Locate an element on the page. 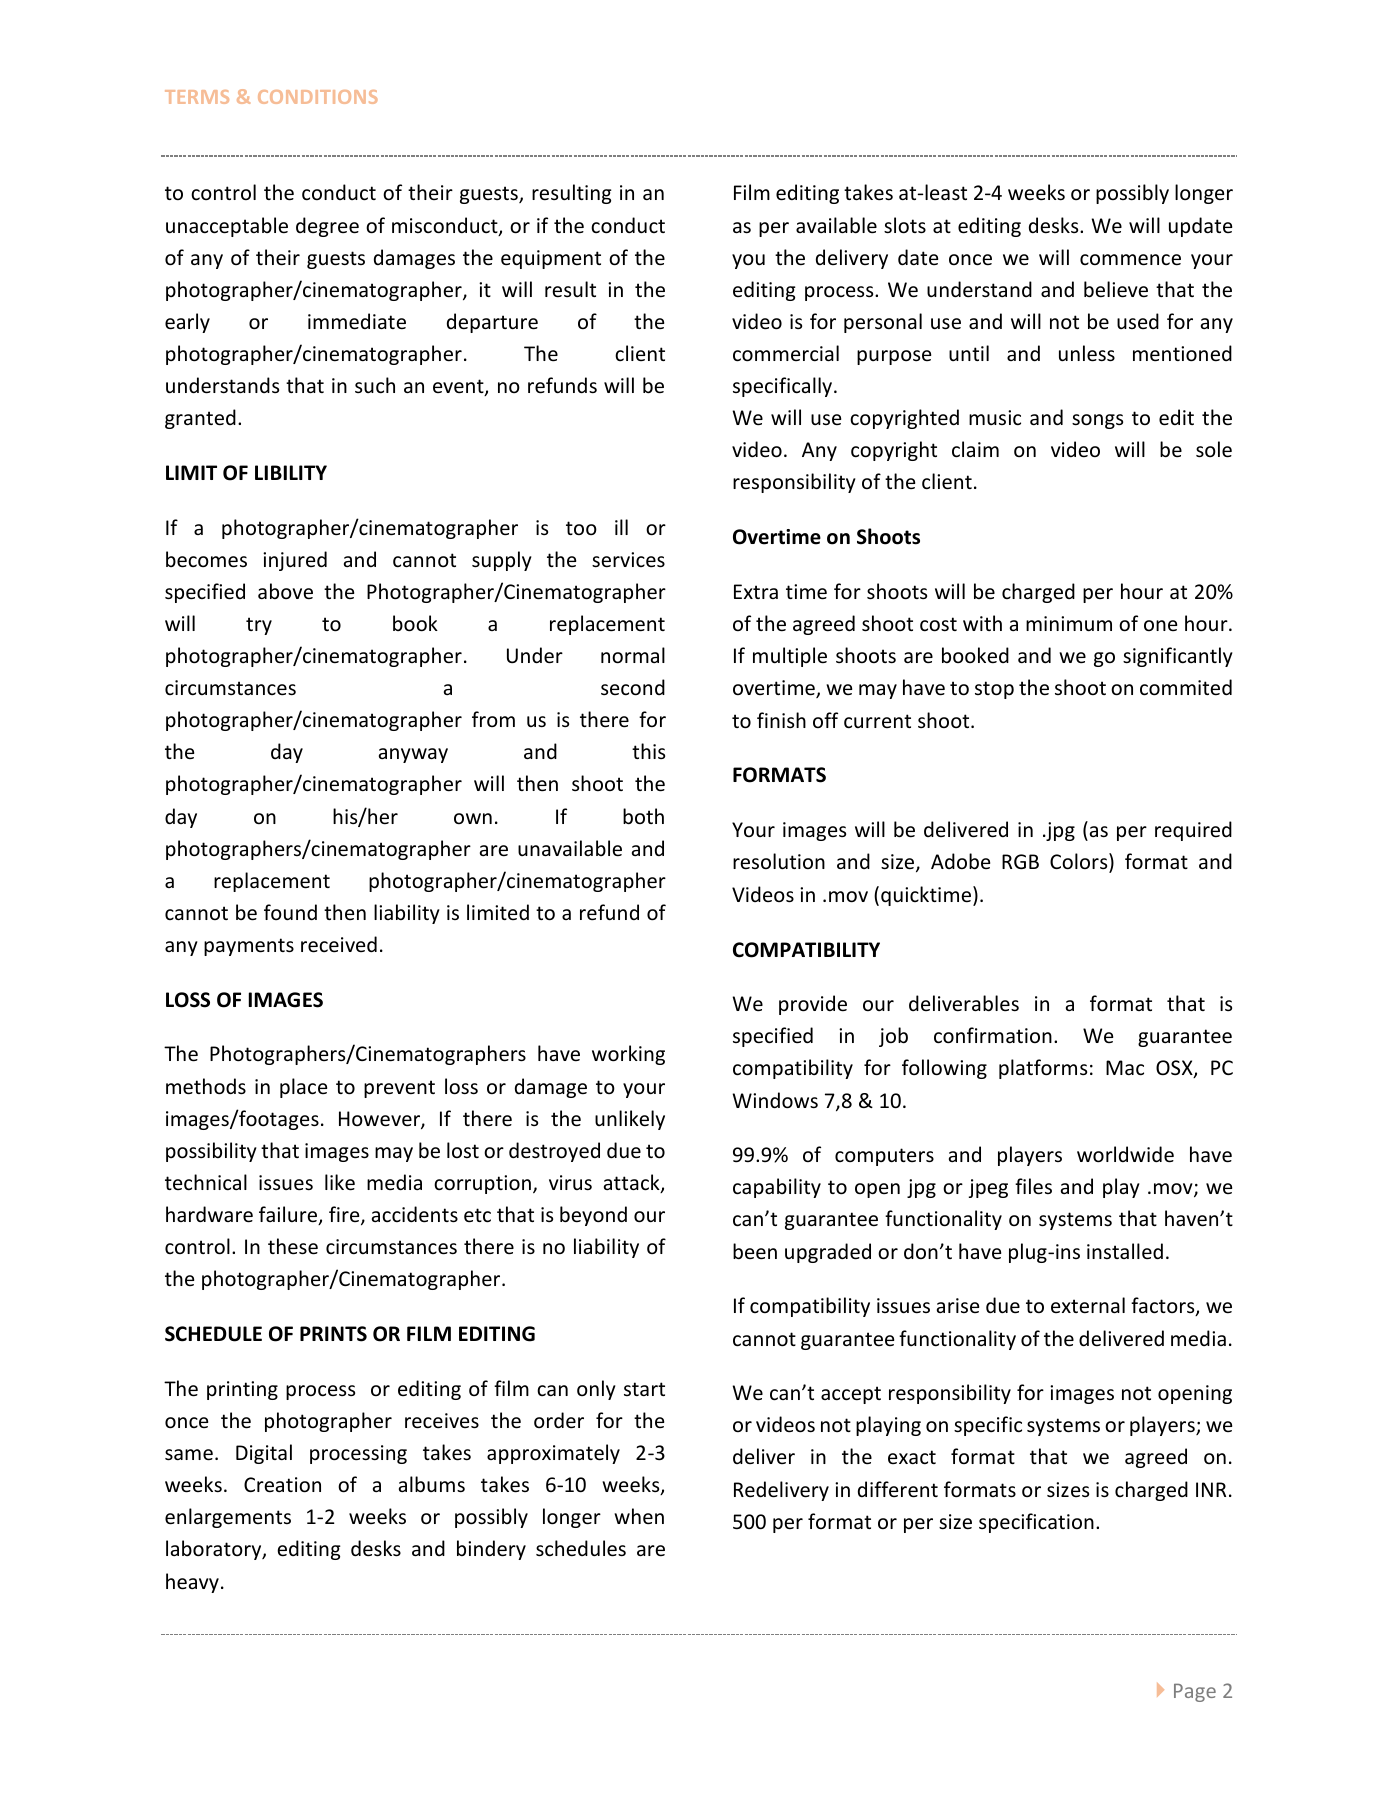  commence is located at coordinates (1130, 260).
